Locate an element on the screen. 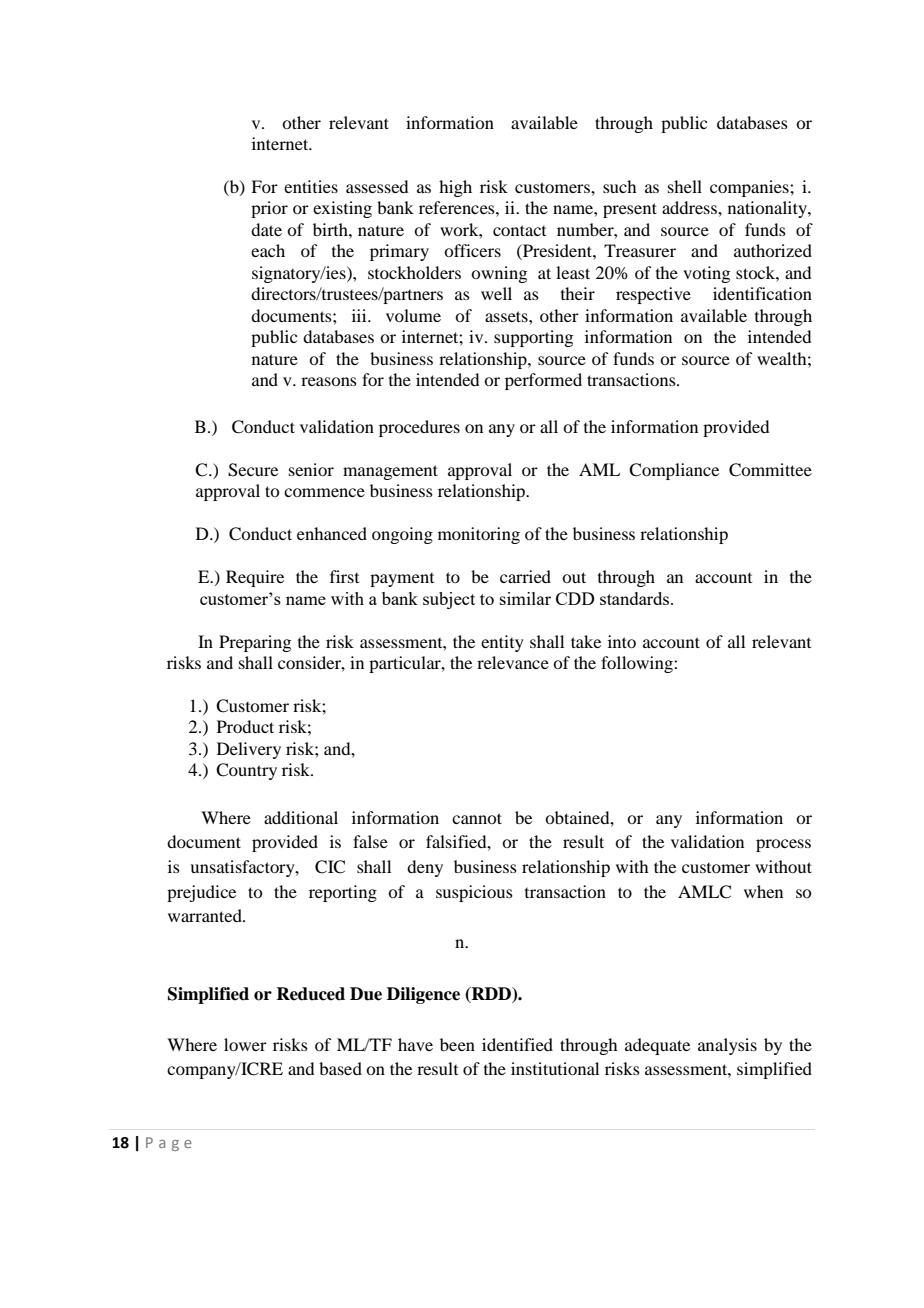  contact is located at coordinates (519, 230).
